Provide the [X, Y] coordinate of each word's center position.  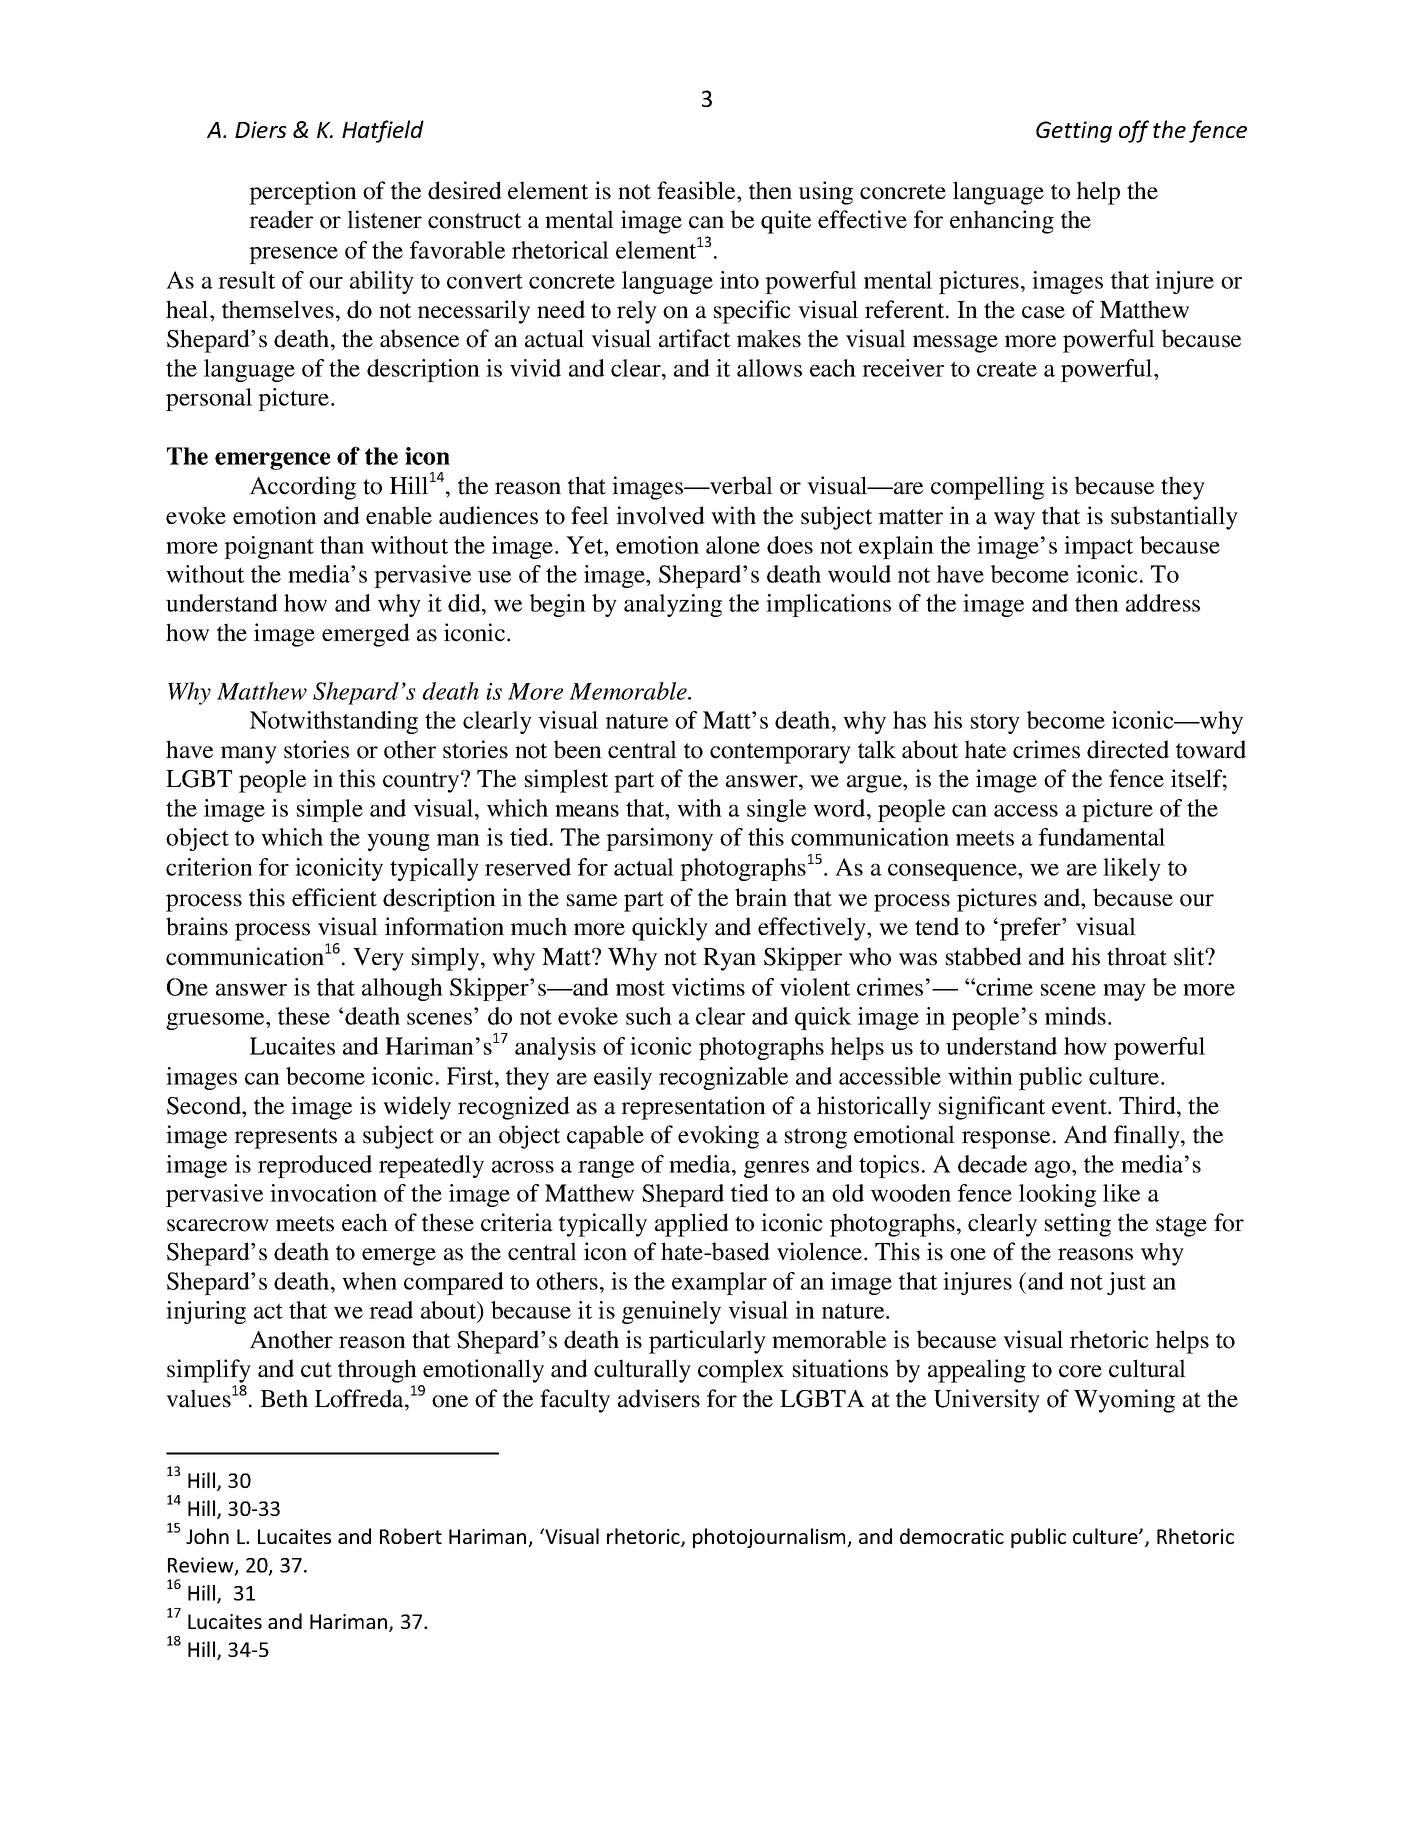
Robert [411, 1536]
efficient [334, 897]
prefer [1031, 929]
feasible [697, 190]
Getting [1074, 132]
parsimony [659, 839]
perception [303, 193]
